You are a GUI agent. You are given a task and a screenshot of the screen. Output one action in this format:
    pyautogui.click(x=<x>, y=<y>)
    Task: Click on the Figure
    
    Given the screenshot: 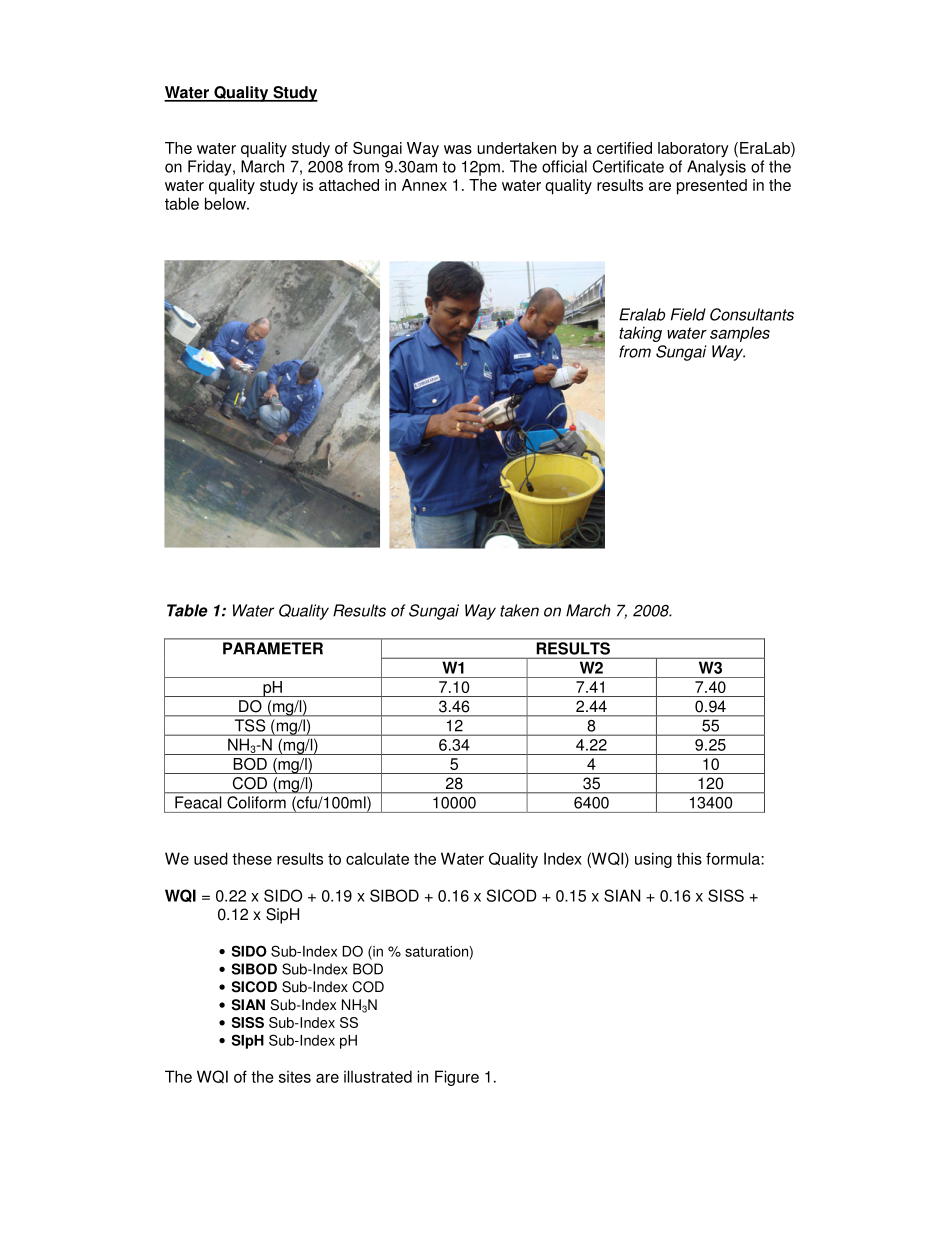 What is the action you would take?
    pyautogui.click(x=457, y=1078)
